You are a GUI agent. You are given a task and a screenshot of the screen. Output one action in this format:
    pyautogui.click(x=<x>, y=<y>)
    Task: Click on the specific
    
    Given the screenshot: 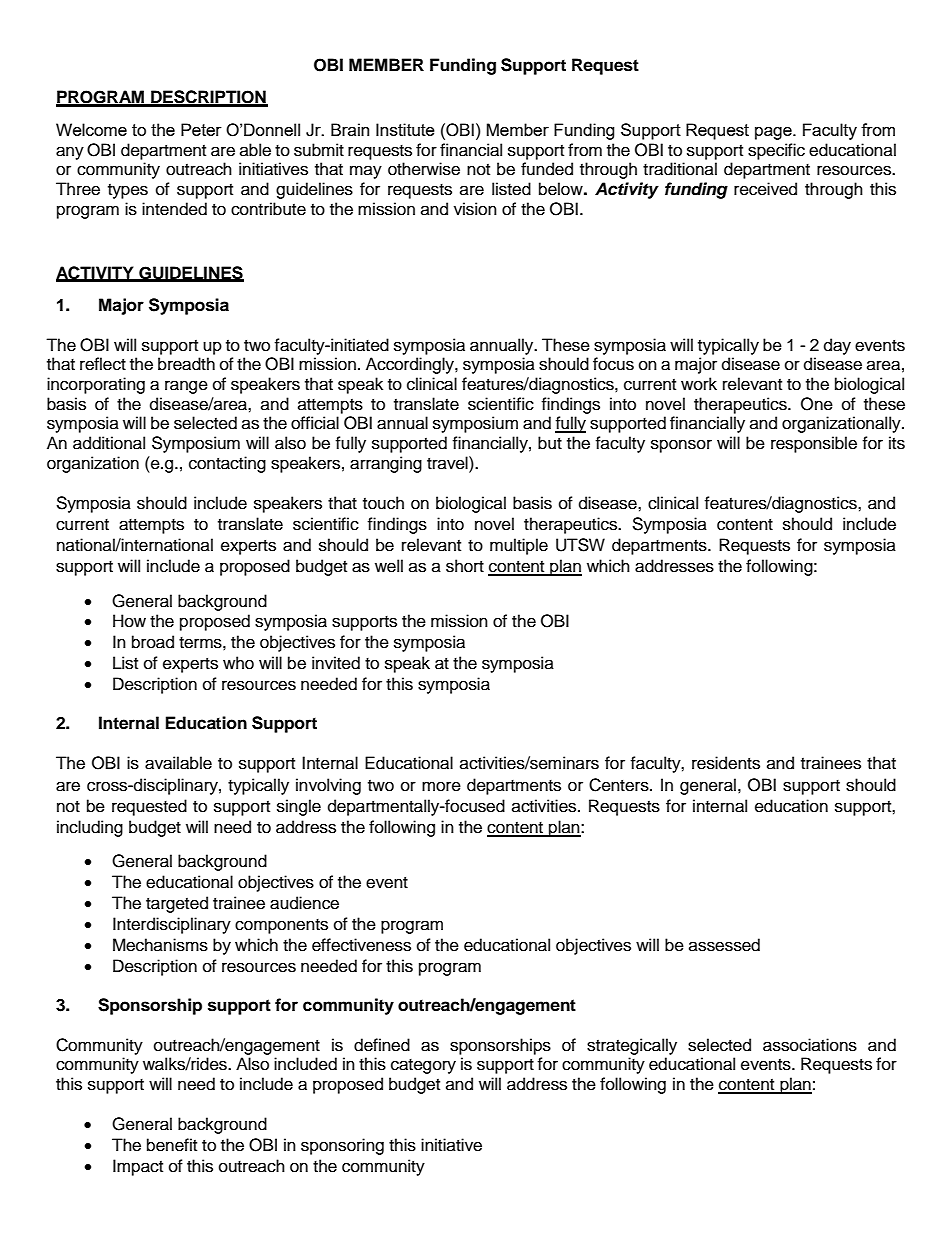 What is the action you would take?
    pyautogui.click(x=776, y=151)
